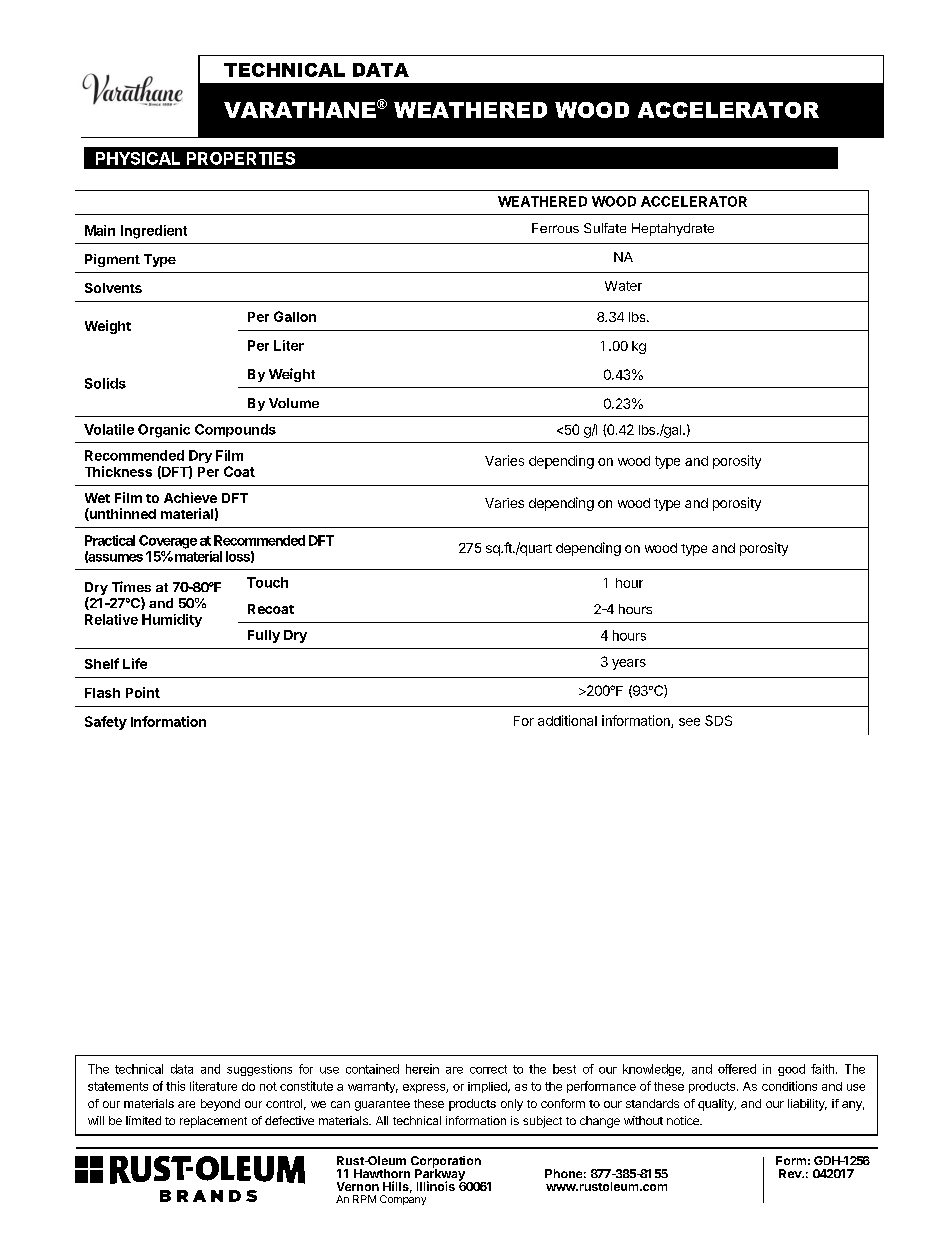  I want to click on Point, so click(143, 692).
